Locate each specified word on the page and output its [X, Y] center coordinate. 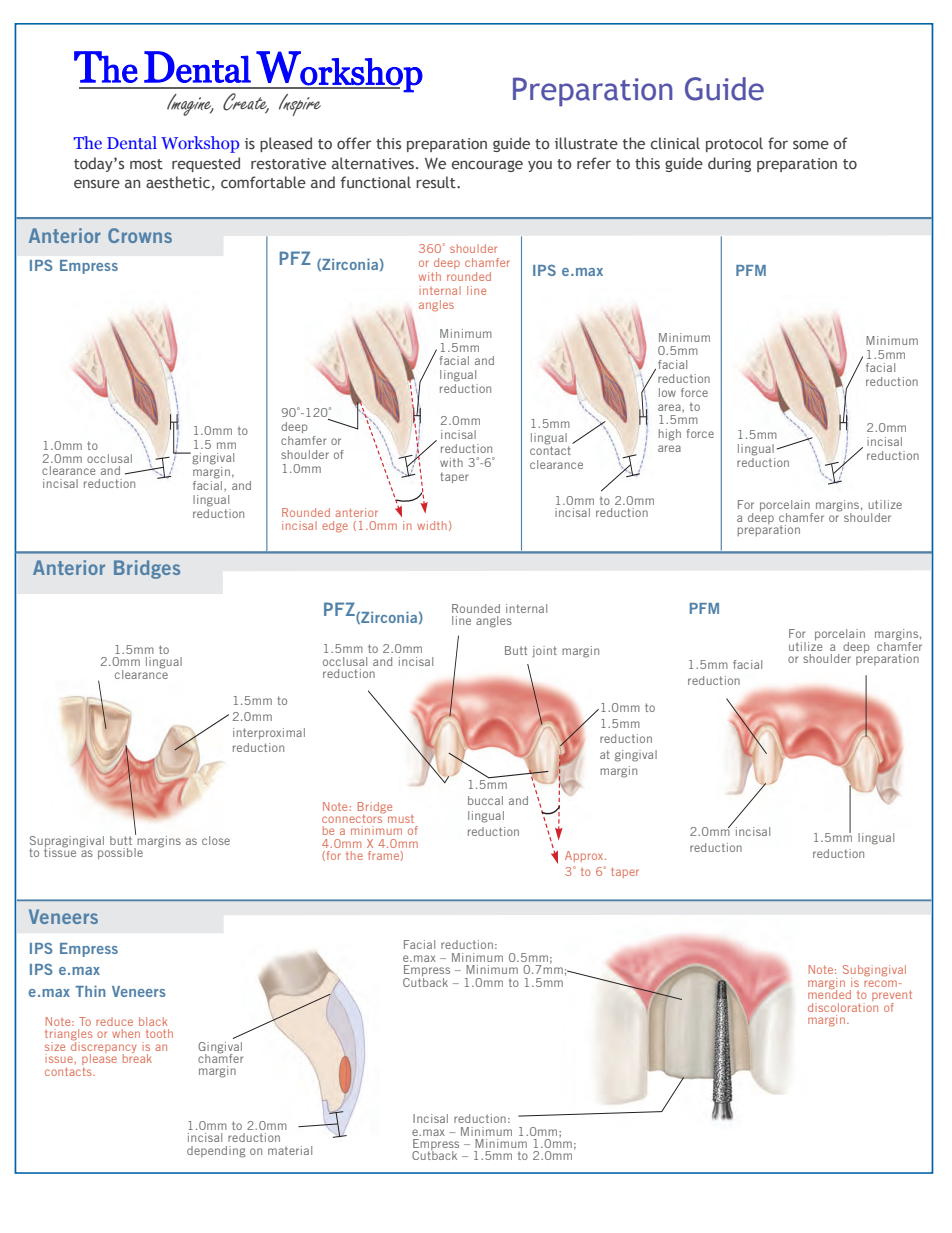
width [432, 525]
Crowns [140, 235]
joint [544, 651]
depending [216, 1152]
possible [120, 853]
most [146, 164]
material [290, 1150]
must [401, 819]
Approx [585, 856]
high [670, 435]
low [667, 392]
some [811, 144]
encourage [487, 166]
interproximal [269, 733]
